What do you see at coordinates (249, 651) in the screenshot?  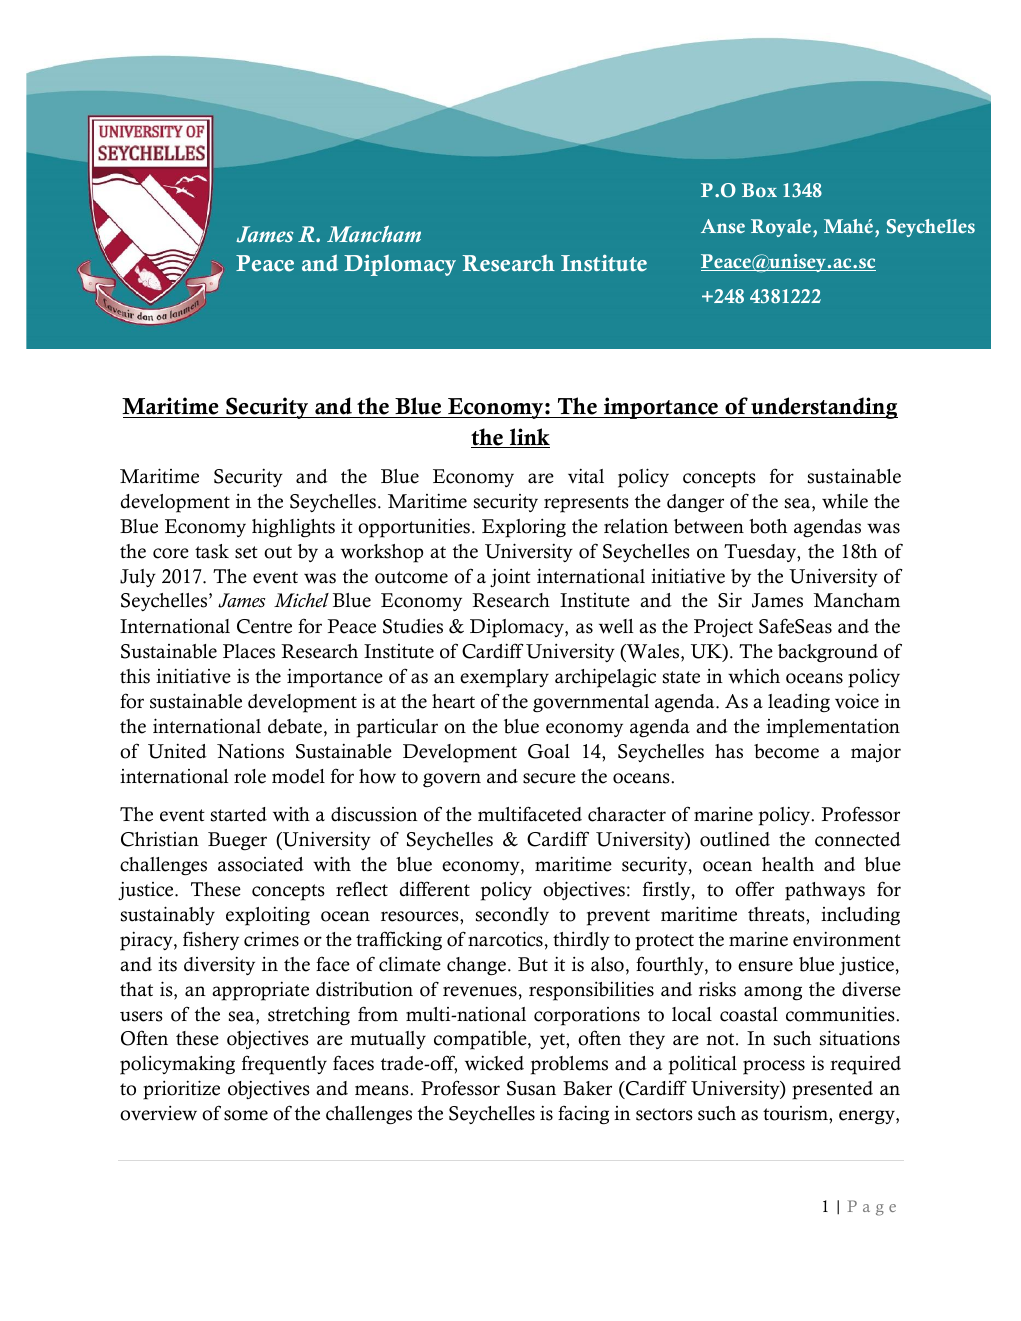 I see `Places` at bounding box center [249, 651].
